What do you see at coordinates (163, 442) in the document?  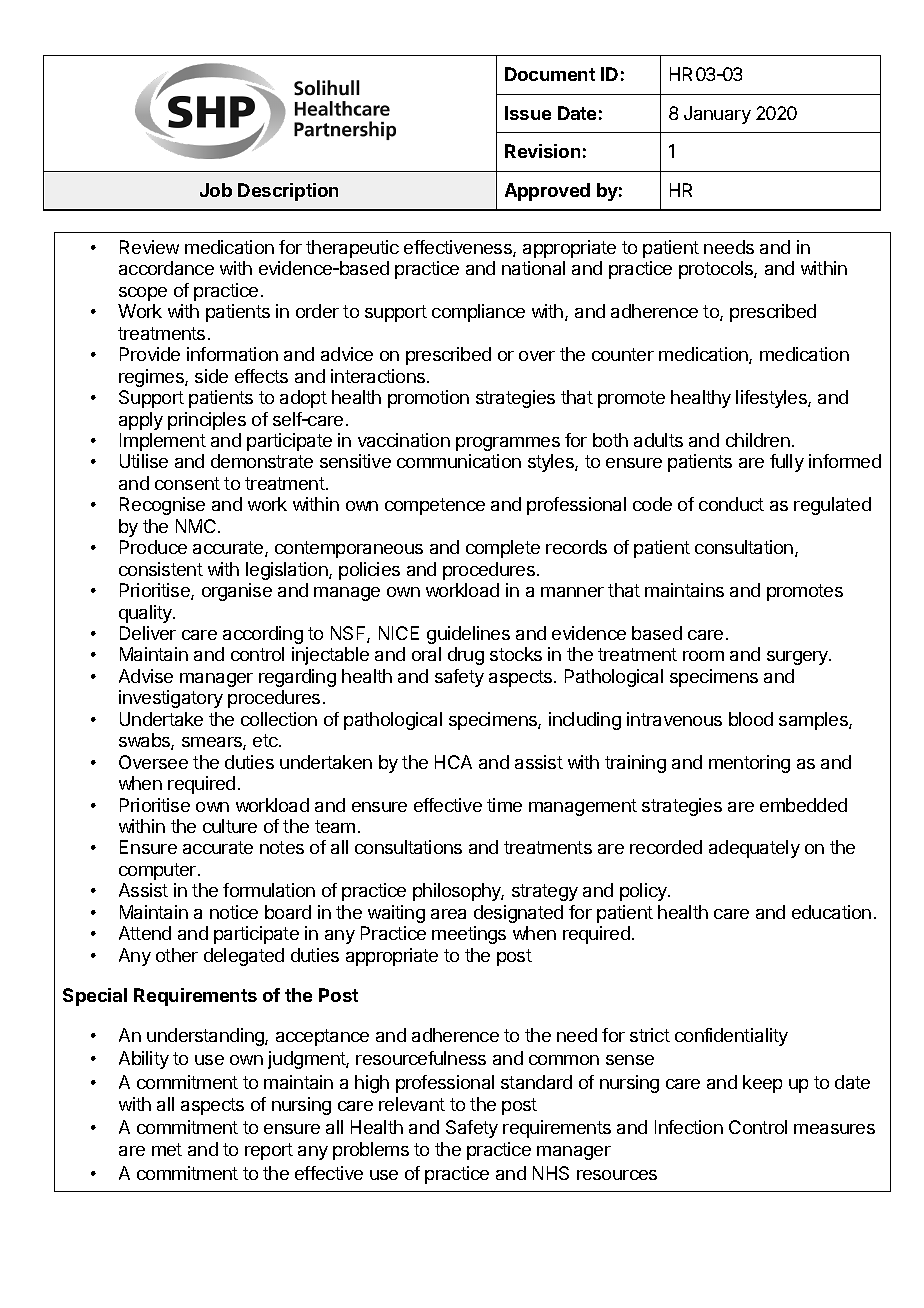 I see `Implement` at bounding box center [163, 442].
